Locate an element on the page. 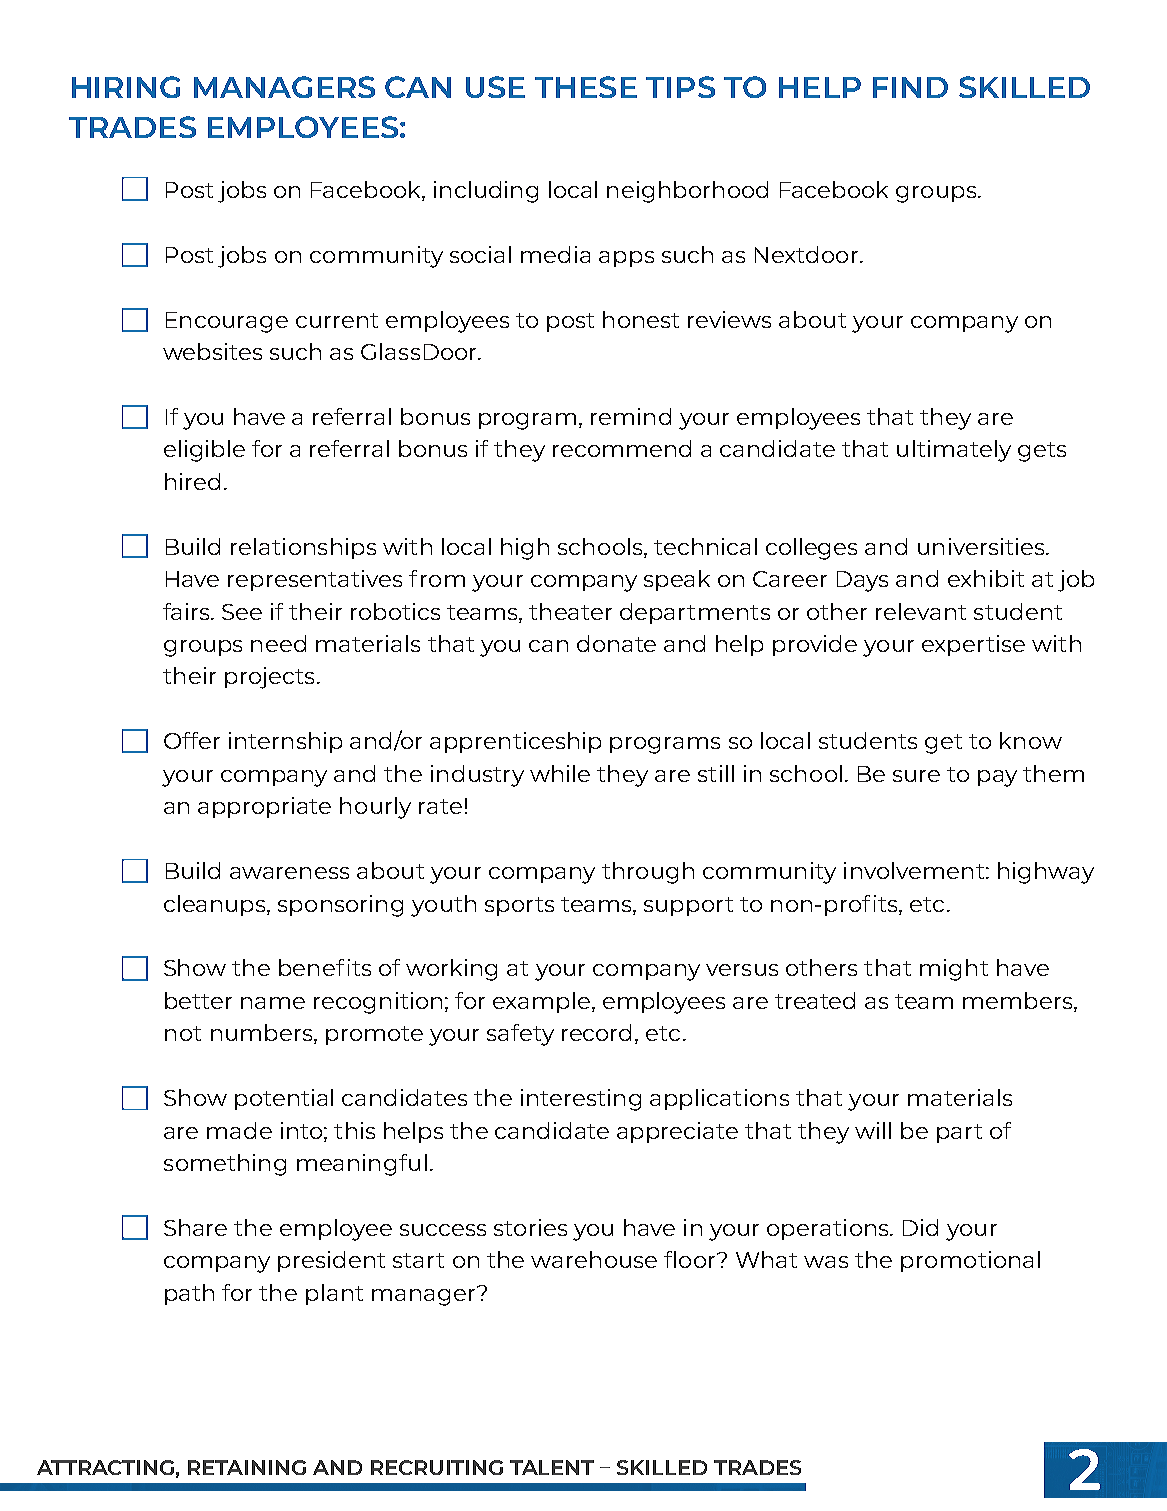  appropriate is located at coordinates (264, 807).
